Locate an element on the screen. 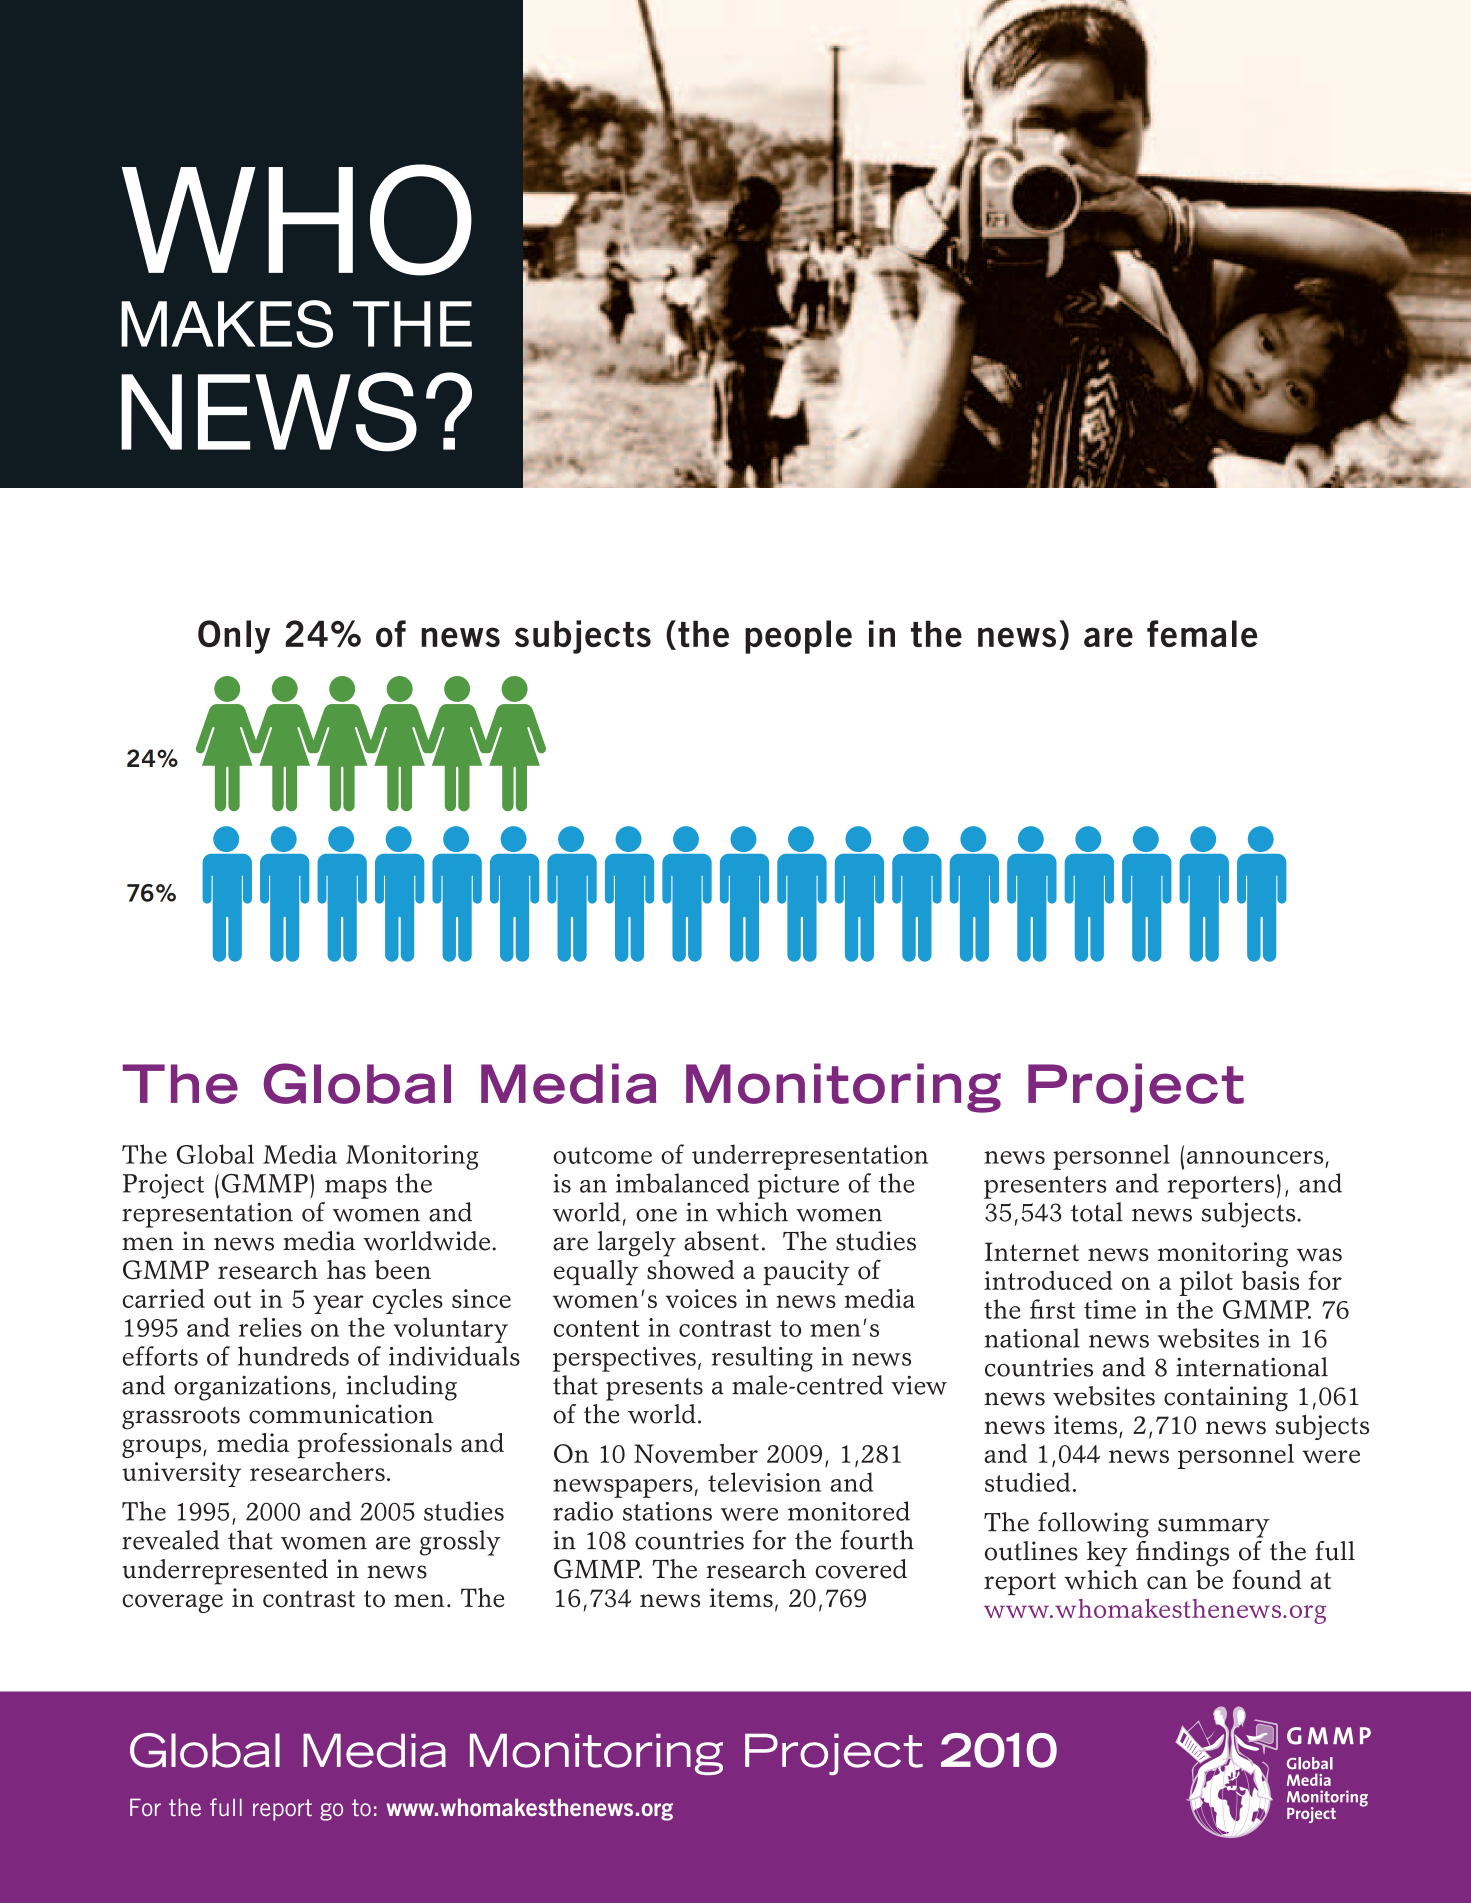  imbalanced is located at coordinates (683, 1183).
